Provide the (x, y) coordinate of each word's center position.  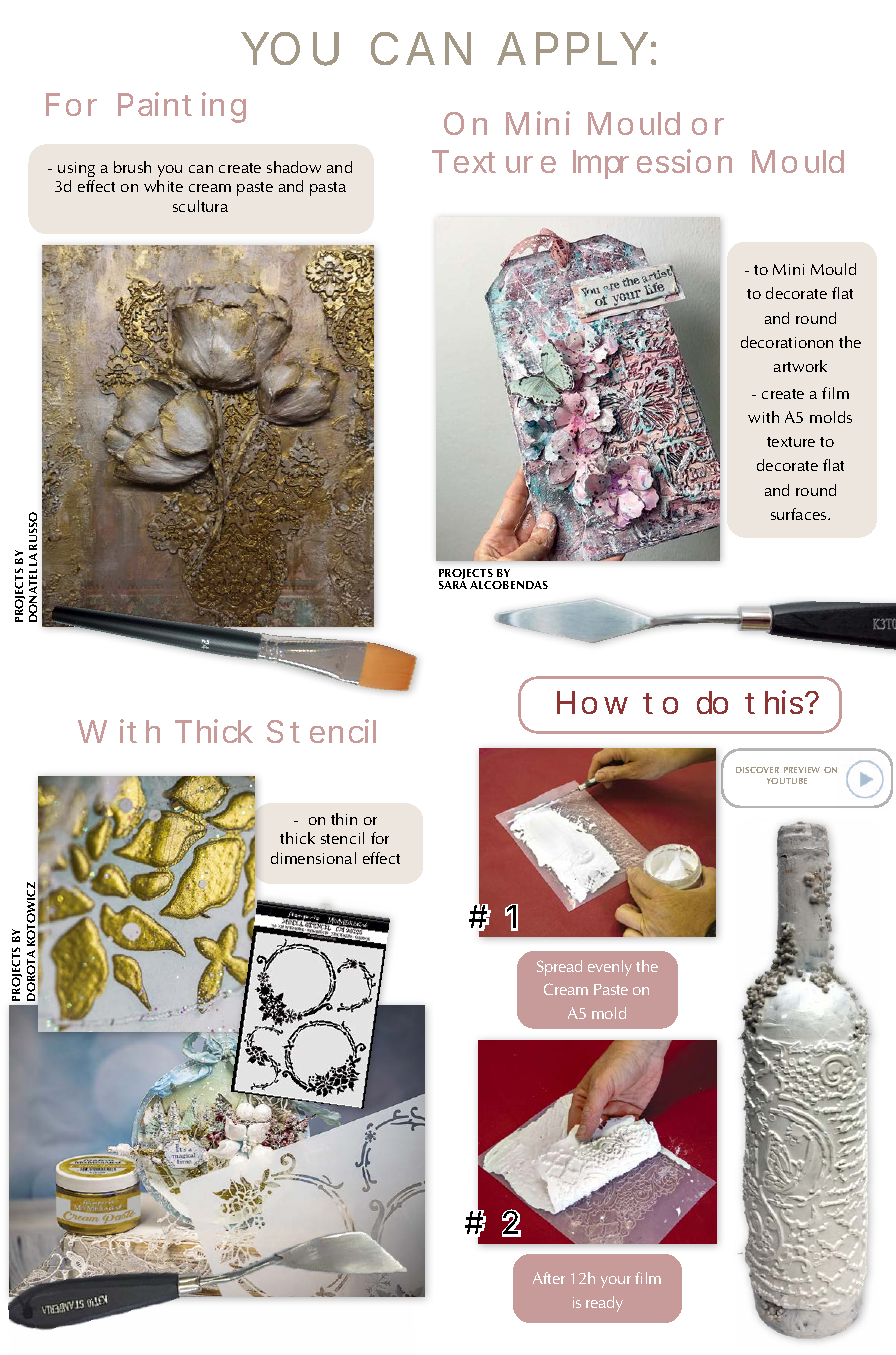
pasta (328, 189)
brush (132, 167)
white (163, 186)
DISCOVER (757, 770)
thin (344, 819)
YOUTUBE (787, 781)
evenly (610, 968)
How (592, 702)
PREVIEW (802, 770)
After (549, 1278)
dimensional (313, 858)
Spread (559, 968)
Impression (652, 164)
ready (604, 1304)
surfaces (800, 514)
